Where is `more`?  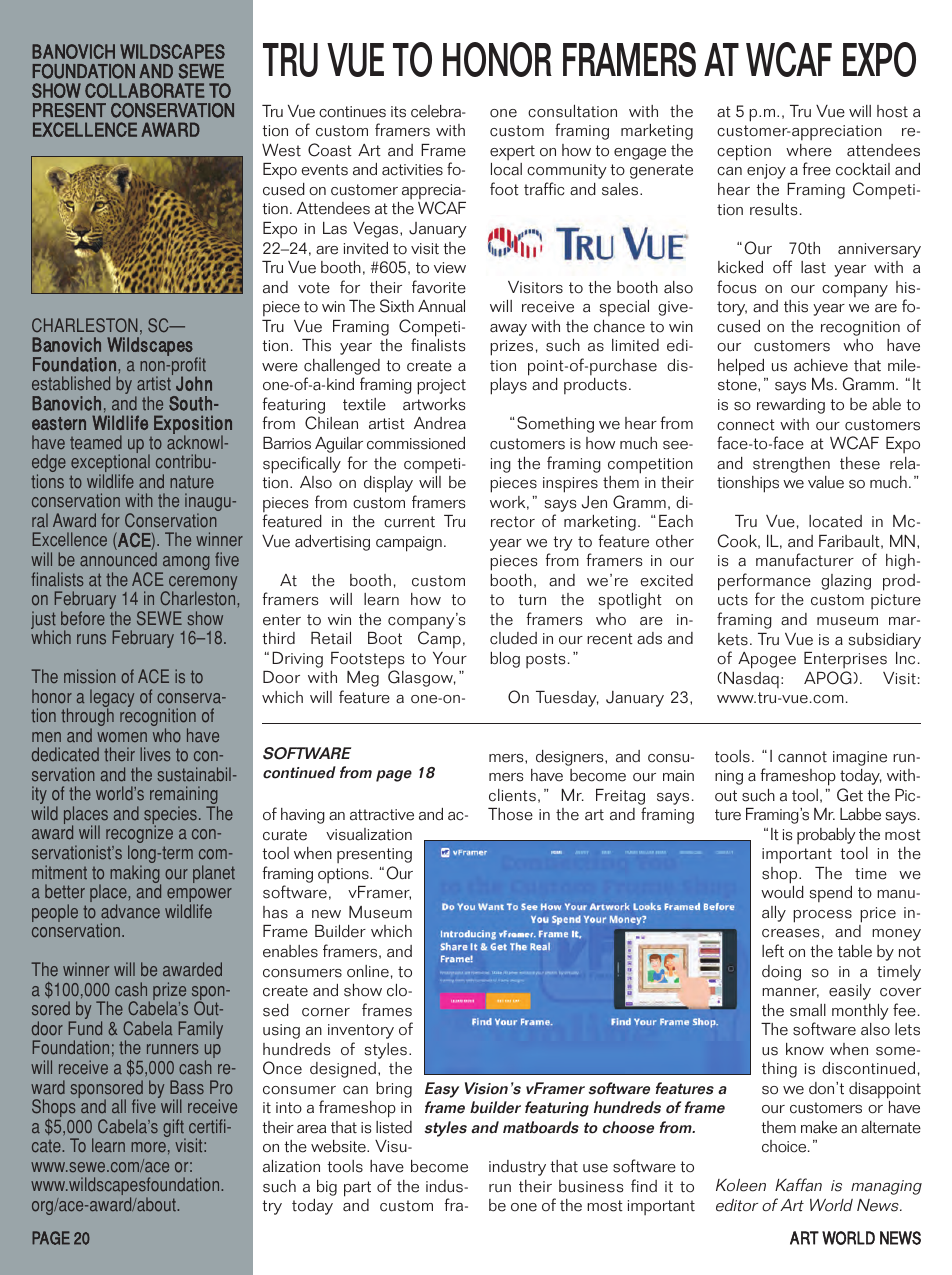
more is located at coordinates (148, 1147).
